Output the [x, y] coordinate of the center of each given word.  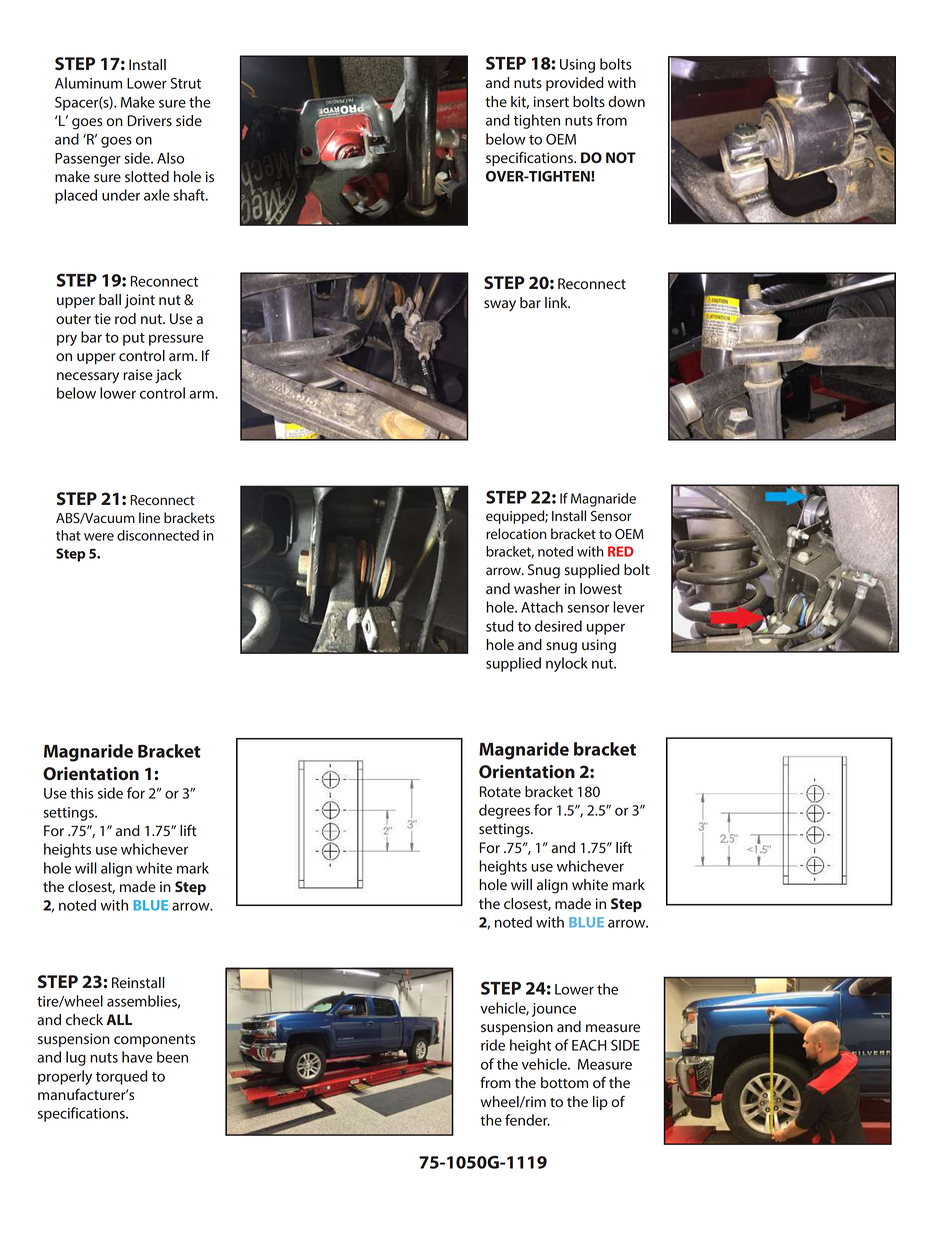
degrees [505, 811]
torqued [122, 1077]
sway [500, 305]
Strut [185, 83]
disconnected [158, 535]
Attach [542, 607]
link [557, 302]
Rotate [500, 792]
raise [138, 375]
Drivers [150, 121]
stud [500, 626]
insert [551, 102]
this [82, 793]
